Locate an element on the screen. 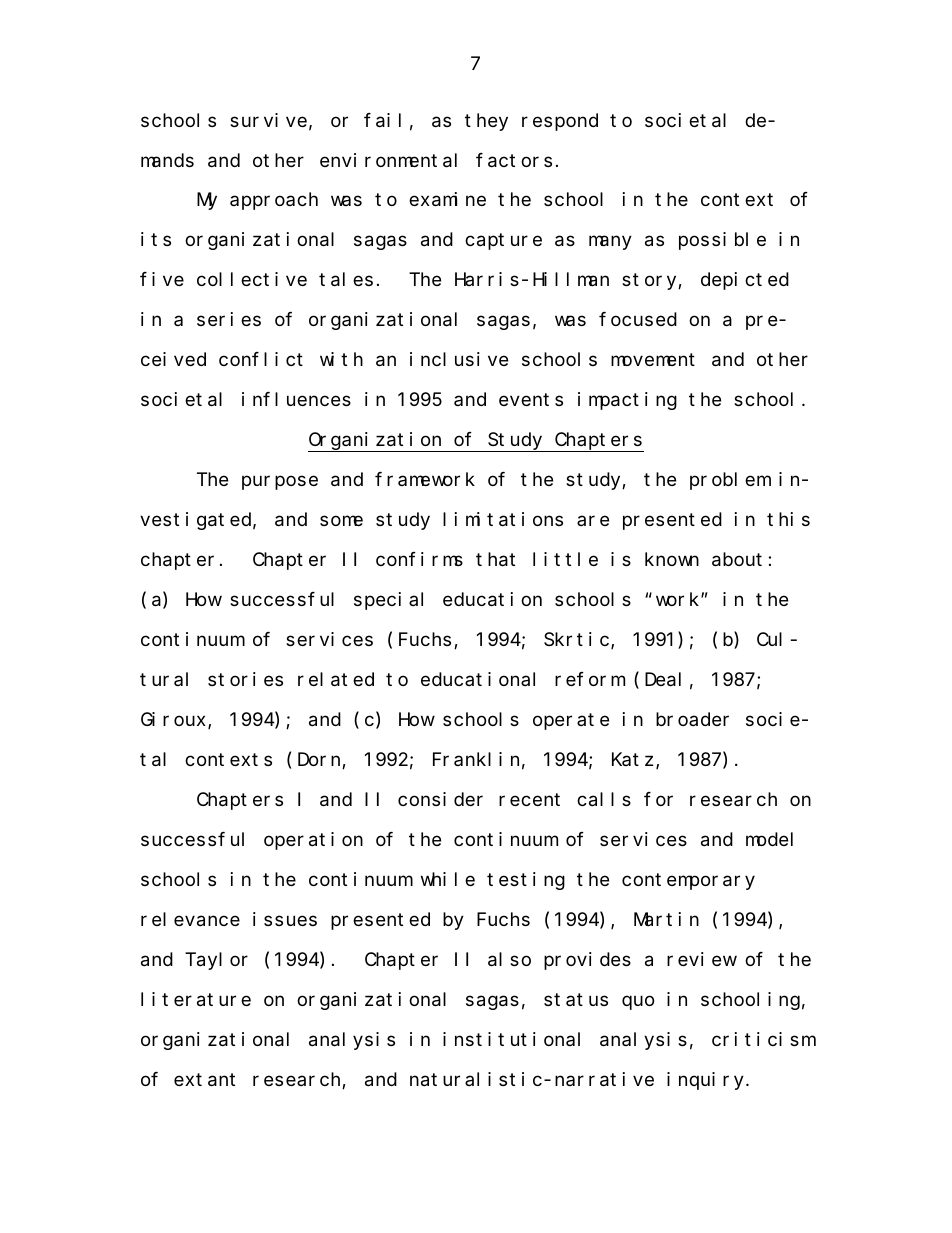  they is located at coordinates (486, 122).
